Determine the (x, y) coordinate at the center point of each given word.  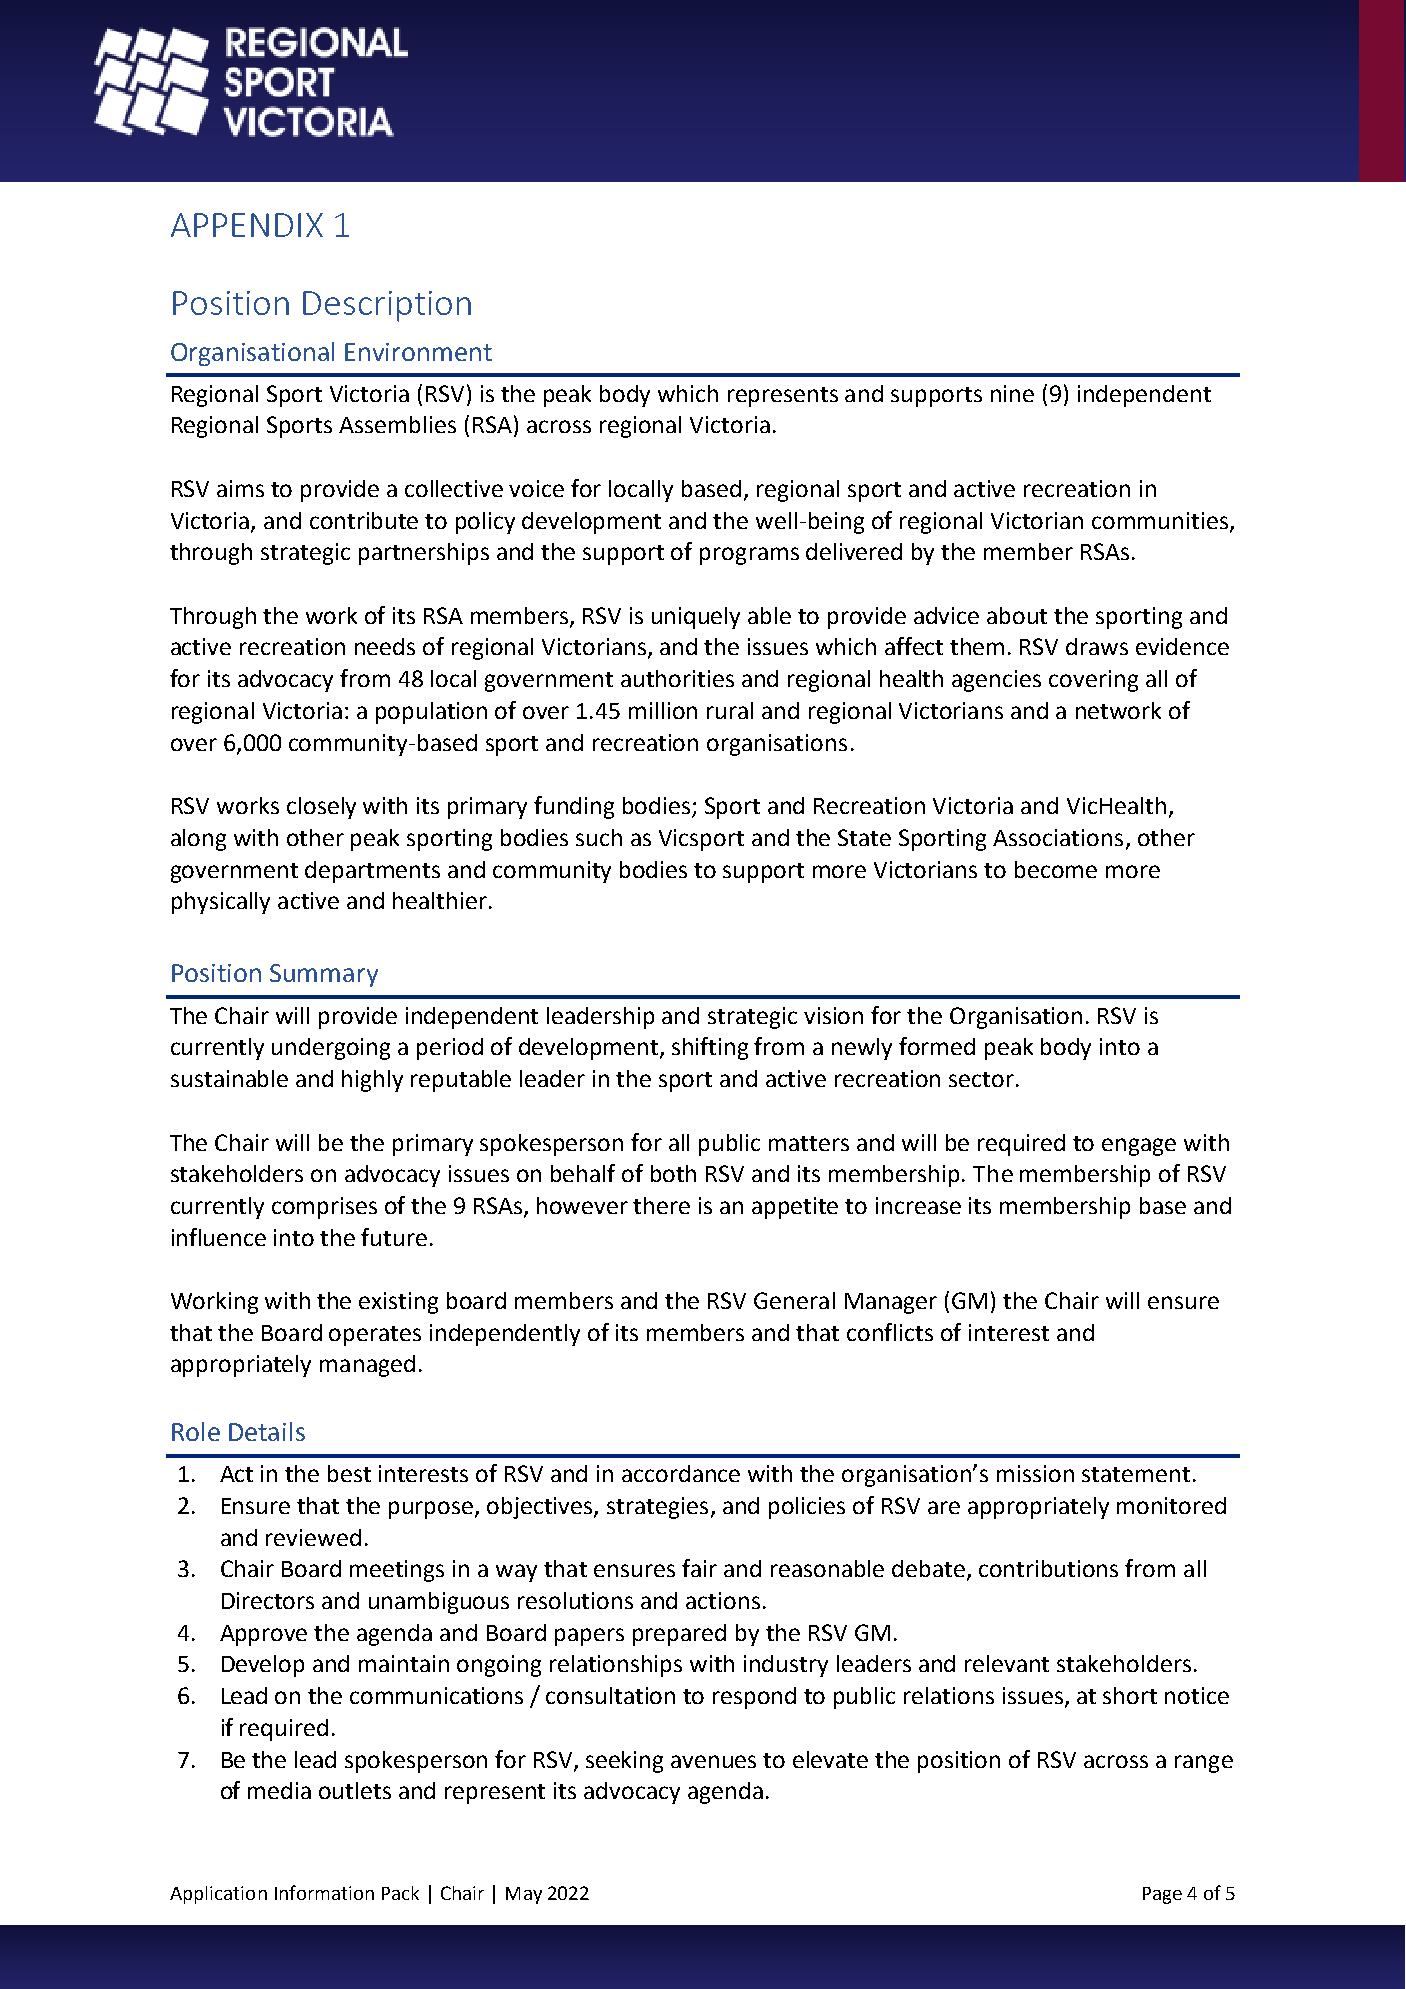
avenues (713, 1761)
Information (324, 1892)
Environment (418, 352)
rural (730, 710)
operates (375, 1336)
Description (387, 306)
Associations (1058, 837)
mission (1035, 1473)
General (794, 1300)
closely (321, 808)
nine (1012, 393)
